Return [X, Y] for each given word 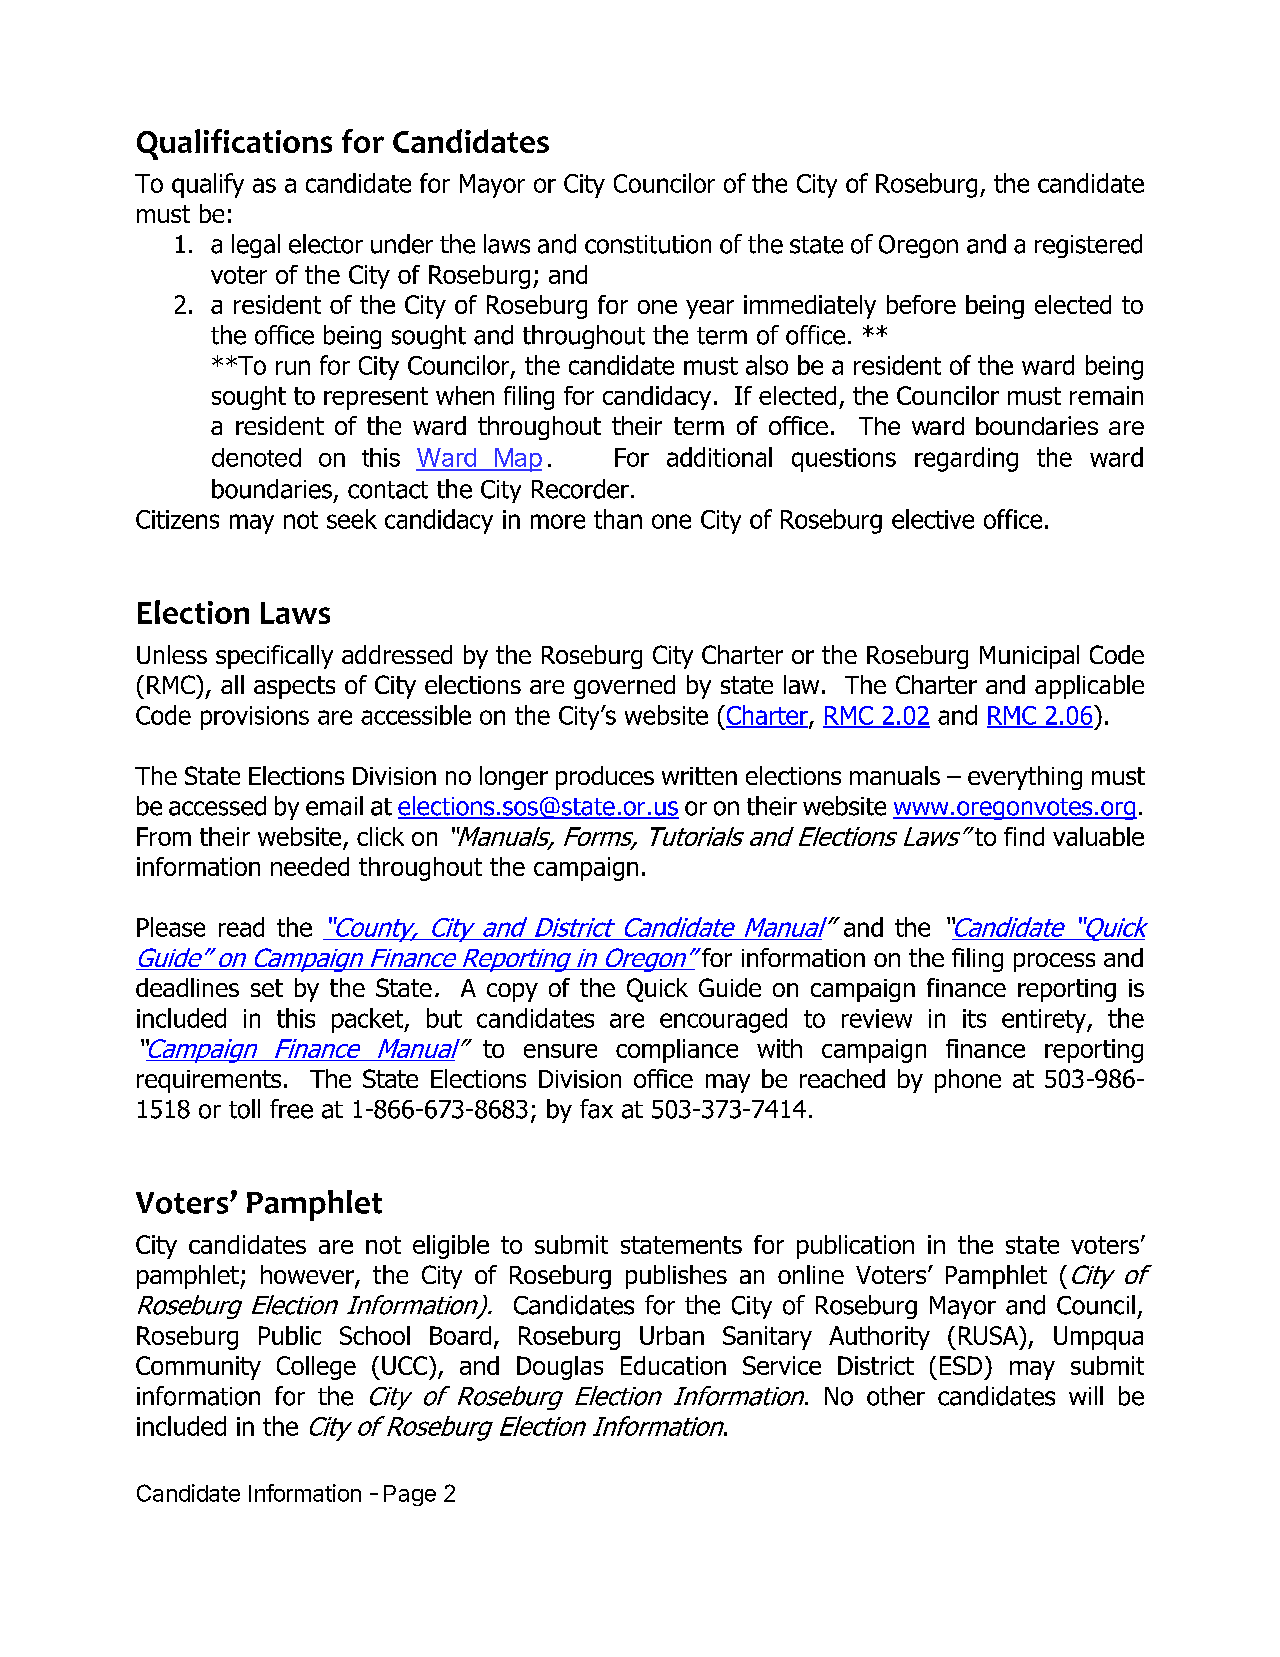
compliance [677, 1051]
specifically [274, 657]
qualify [208, 185]
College [316, 1368]
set [267, 988]
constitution [648, 244]
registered [1088, 246]
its [974, 1018]
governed [624, 687]
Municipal [1029, 657]
